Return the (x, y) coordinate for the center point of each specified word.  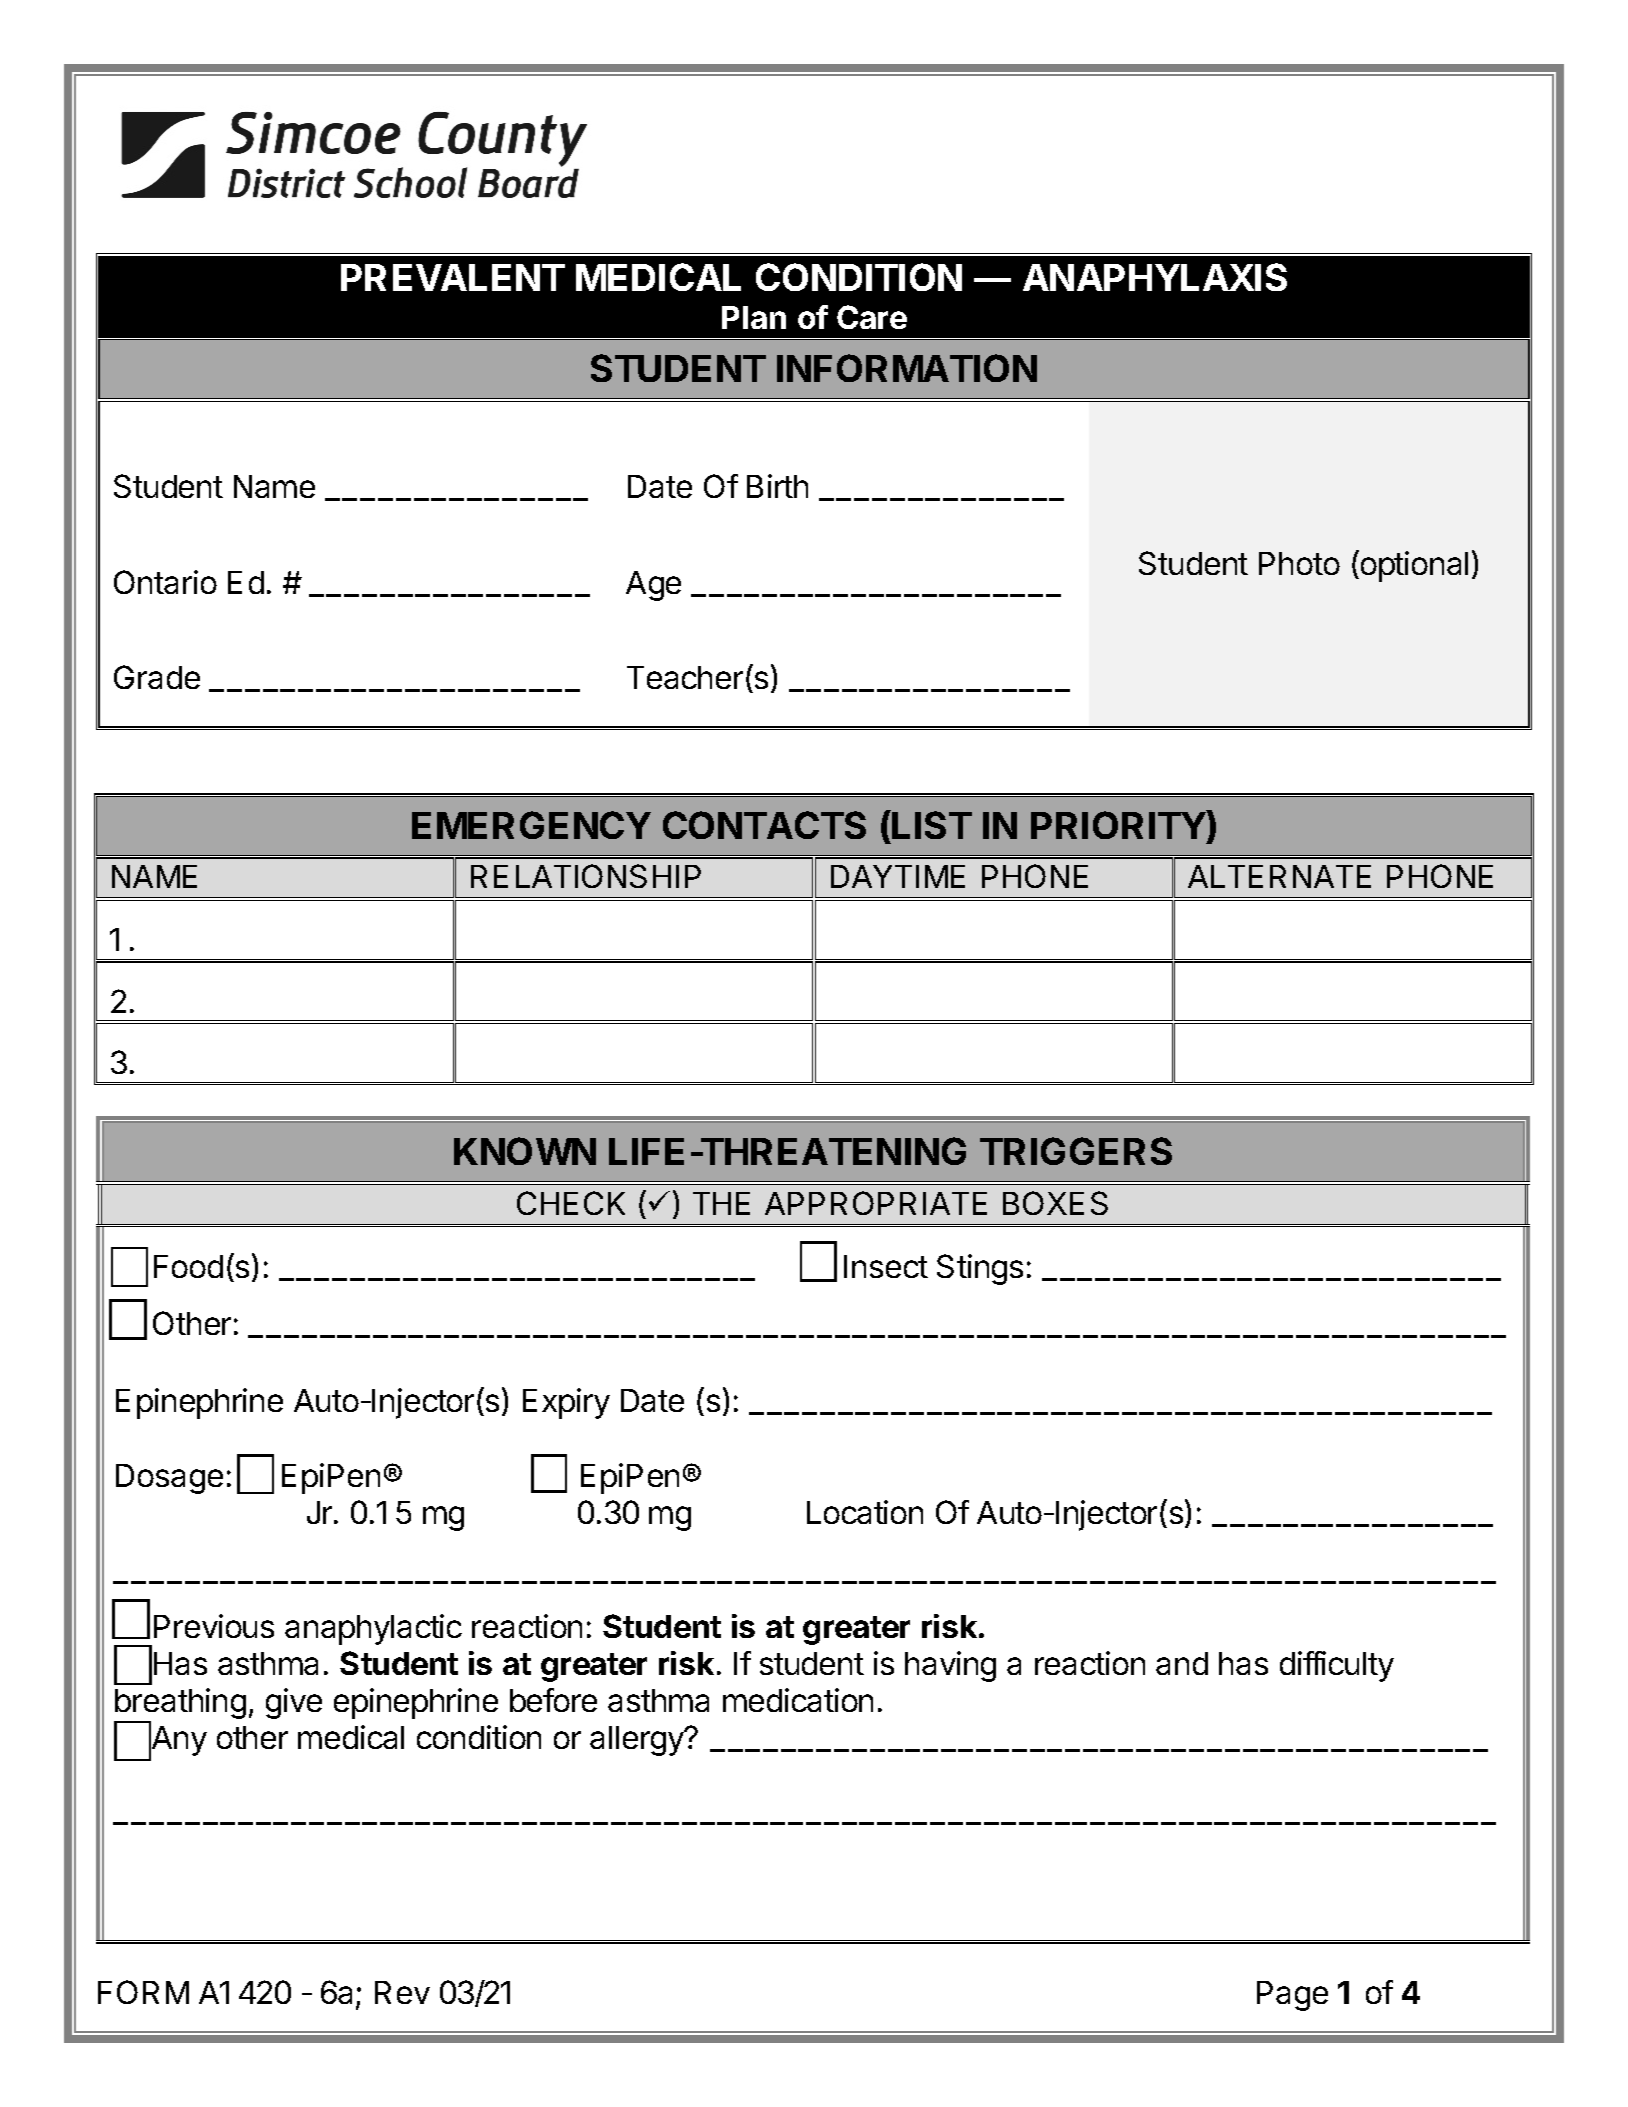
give (294, 1703)
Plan (754, 317)
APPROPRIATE (876, 1203)
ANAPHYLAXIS (1155, 277)
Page (1292, 1996)
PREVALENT (453, 277)
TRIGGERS (1076, 1151)
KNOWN (525, 1151)
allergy (638, 1741)
